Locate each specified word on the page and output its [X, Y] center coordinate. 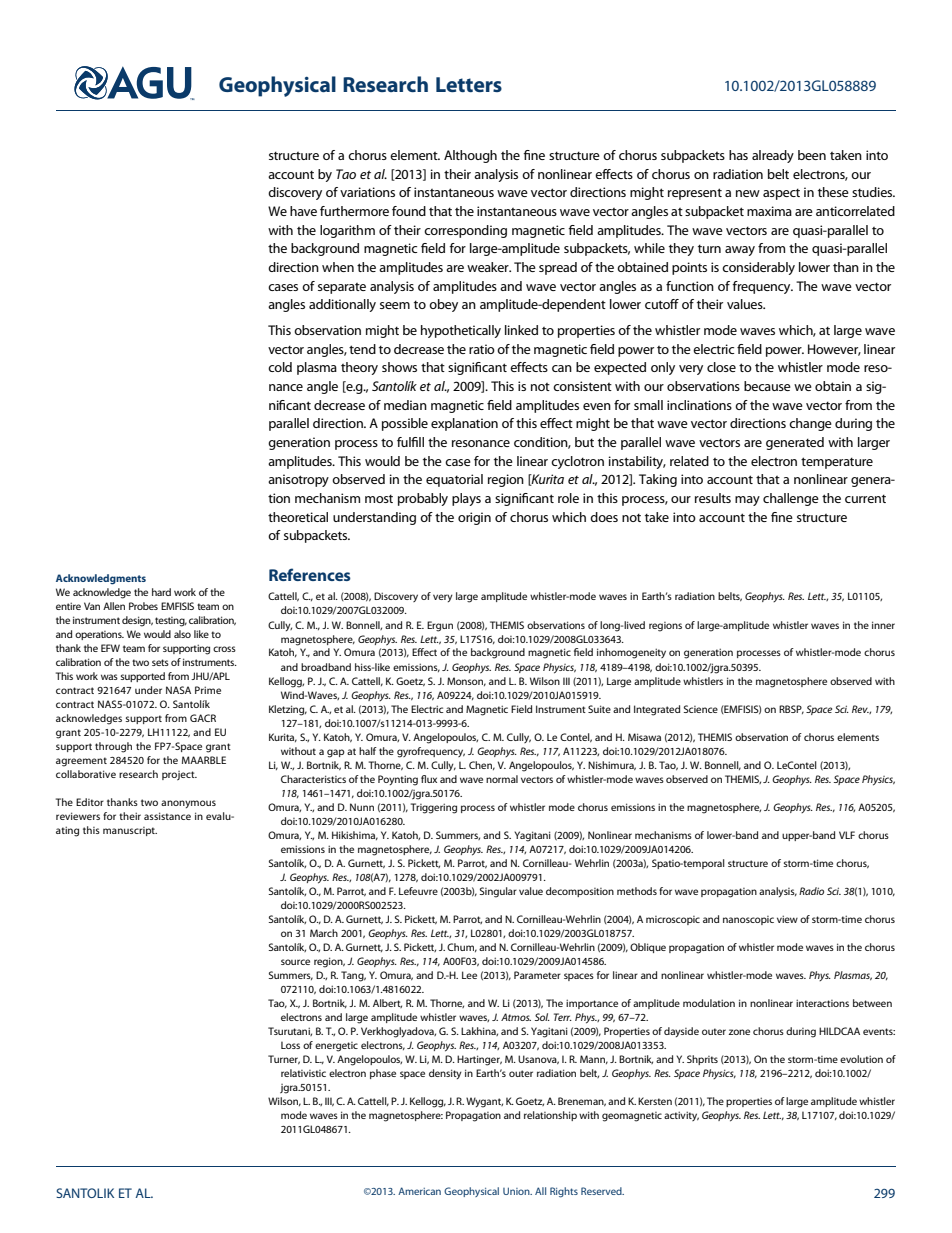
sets [160, 662]
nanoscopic [748, 920]
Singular [498, 892]
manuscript [130, 831]
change [810, 424]
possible [405, 424]
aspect [781, 194]
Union [517, 1191]
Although [470, 156]
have [303, 211]
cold [280, 367]
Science [701, 709]
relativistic [303, 1073]
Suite [599, 709]
